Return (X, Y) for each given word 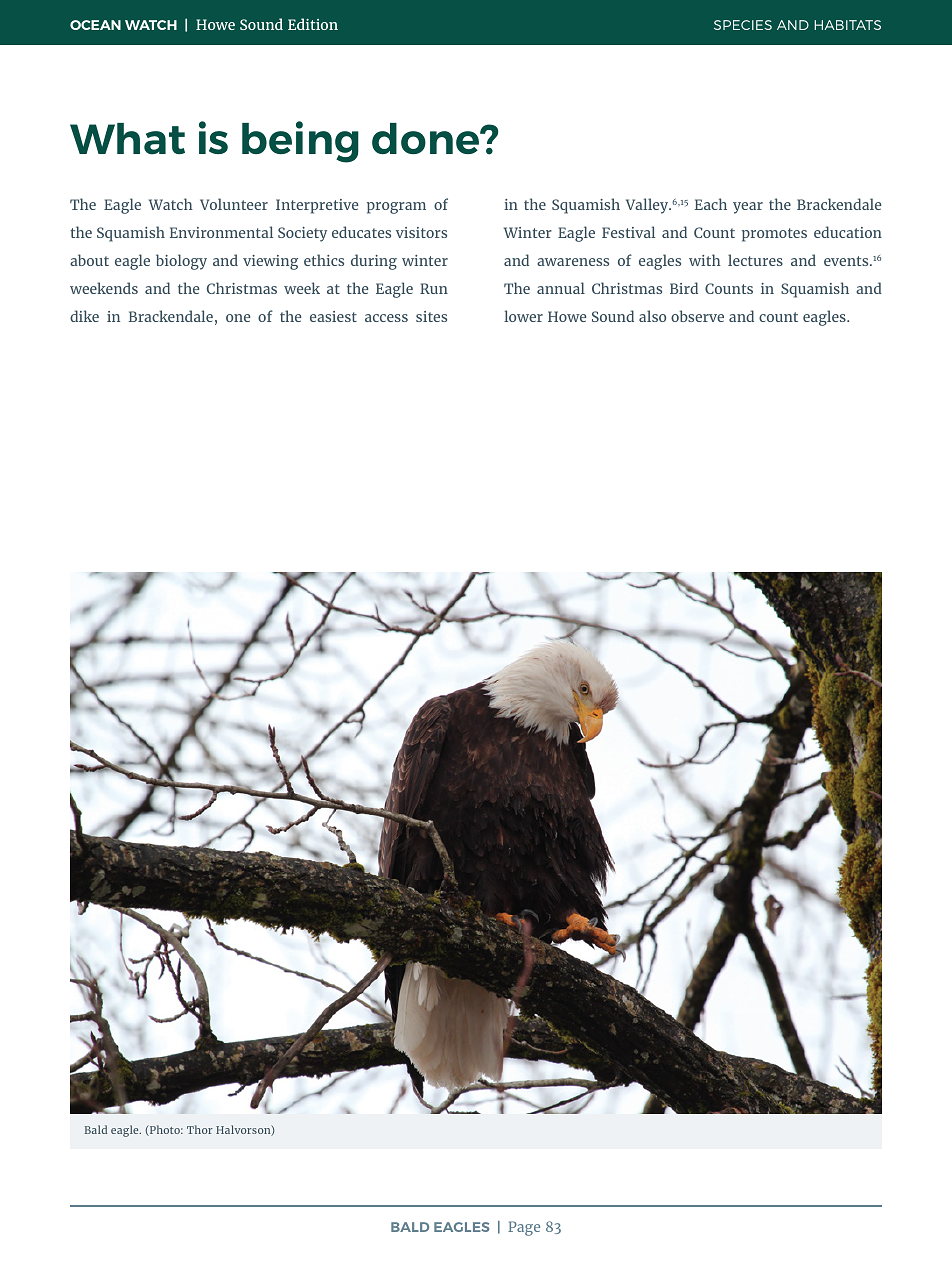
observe (697, 316)
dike (84, 316)
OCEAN (95, 25)
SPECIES (743, 25)
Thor (200, 1129)
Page (524, 1228)
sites (431, 316)
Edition (313, 24)
